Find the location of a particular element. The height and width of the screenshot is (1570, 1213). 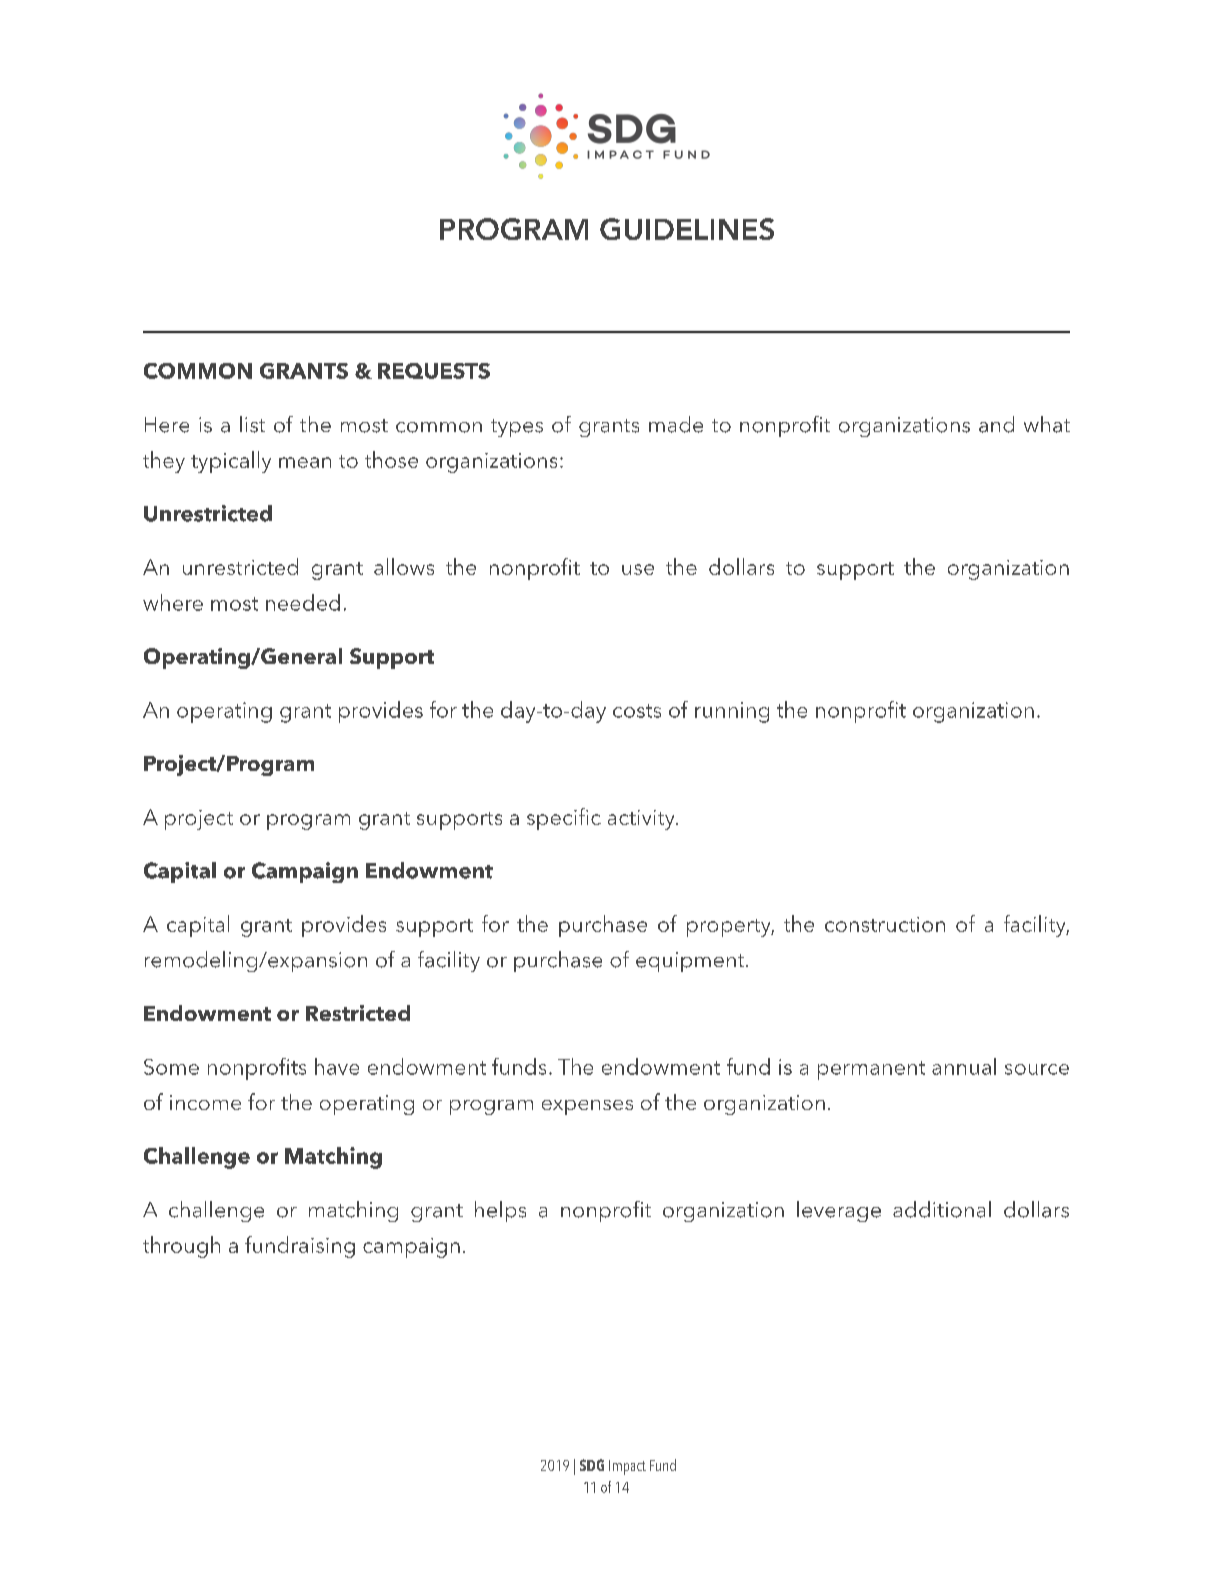

construction is located at coordinates (885, 924).
